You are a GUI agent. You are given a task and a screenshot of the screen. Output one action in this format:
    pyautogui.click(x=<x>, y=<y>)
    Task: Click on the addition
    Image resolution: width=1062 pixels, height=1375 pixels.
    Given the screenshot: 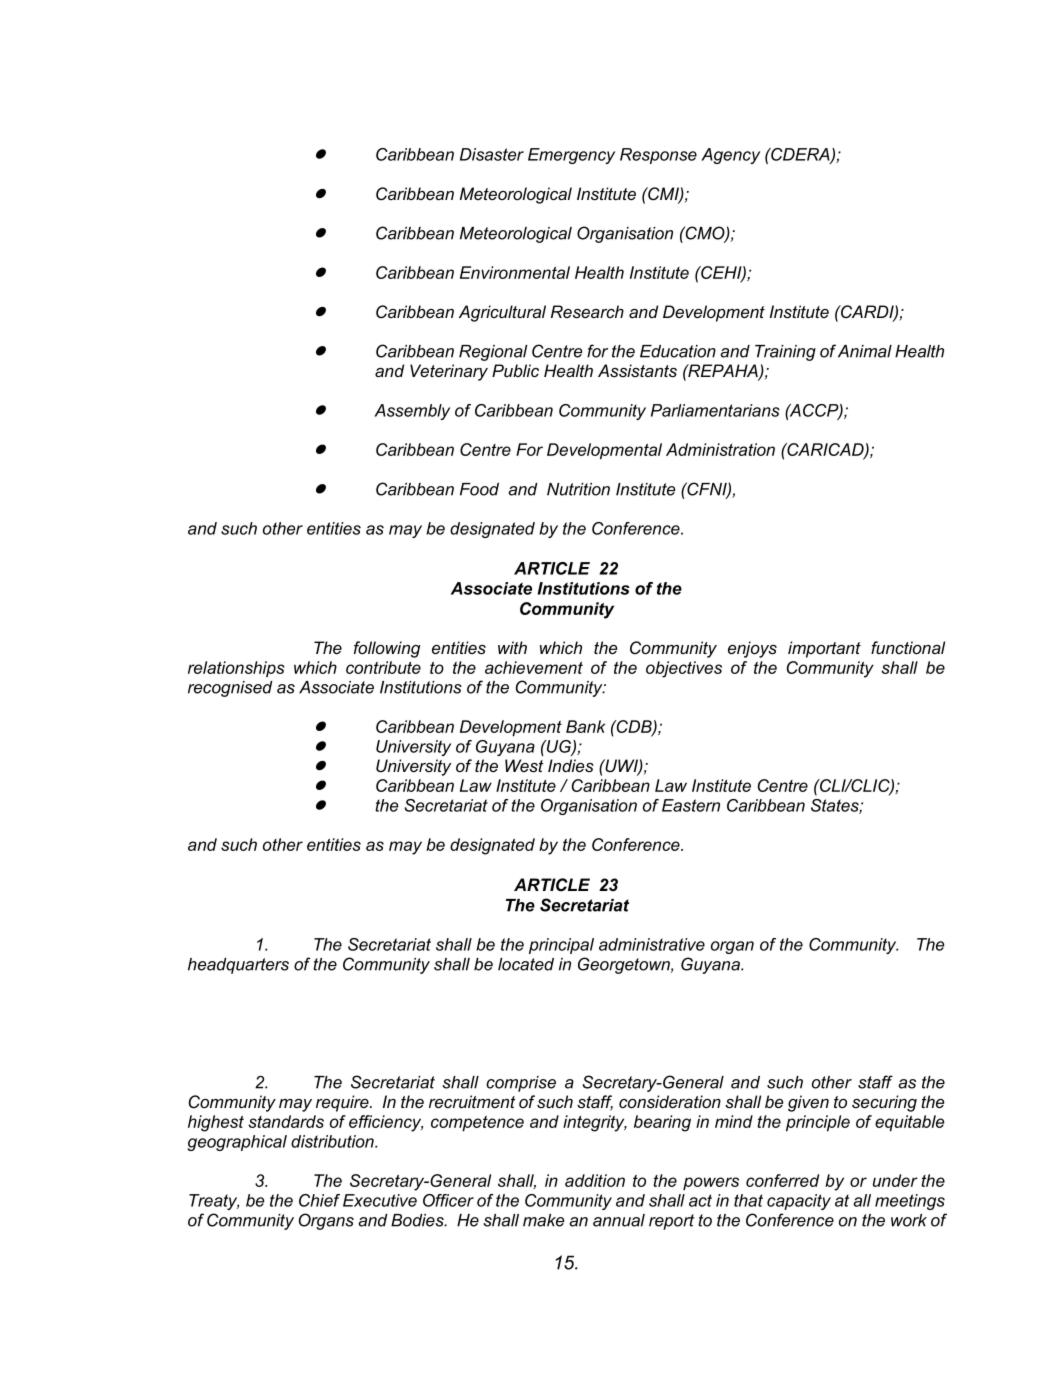 What is the action you would take?
    pyautogui.click(x=595, y=1180)
